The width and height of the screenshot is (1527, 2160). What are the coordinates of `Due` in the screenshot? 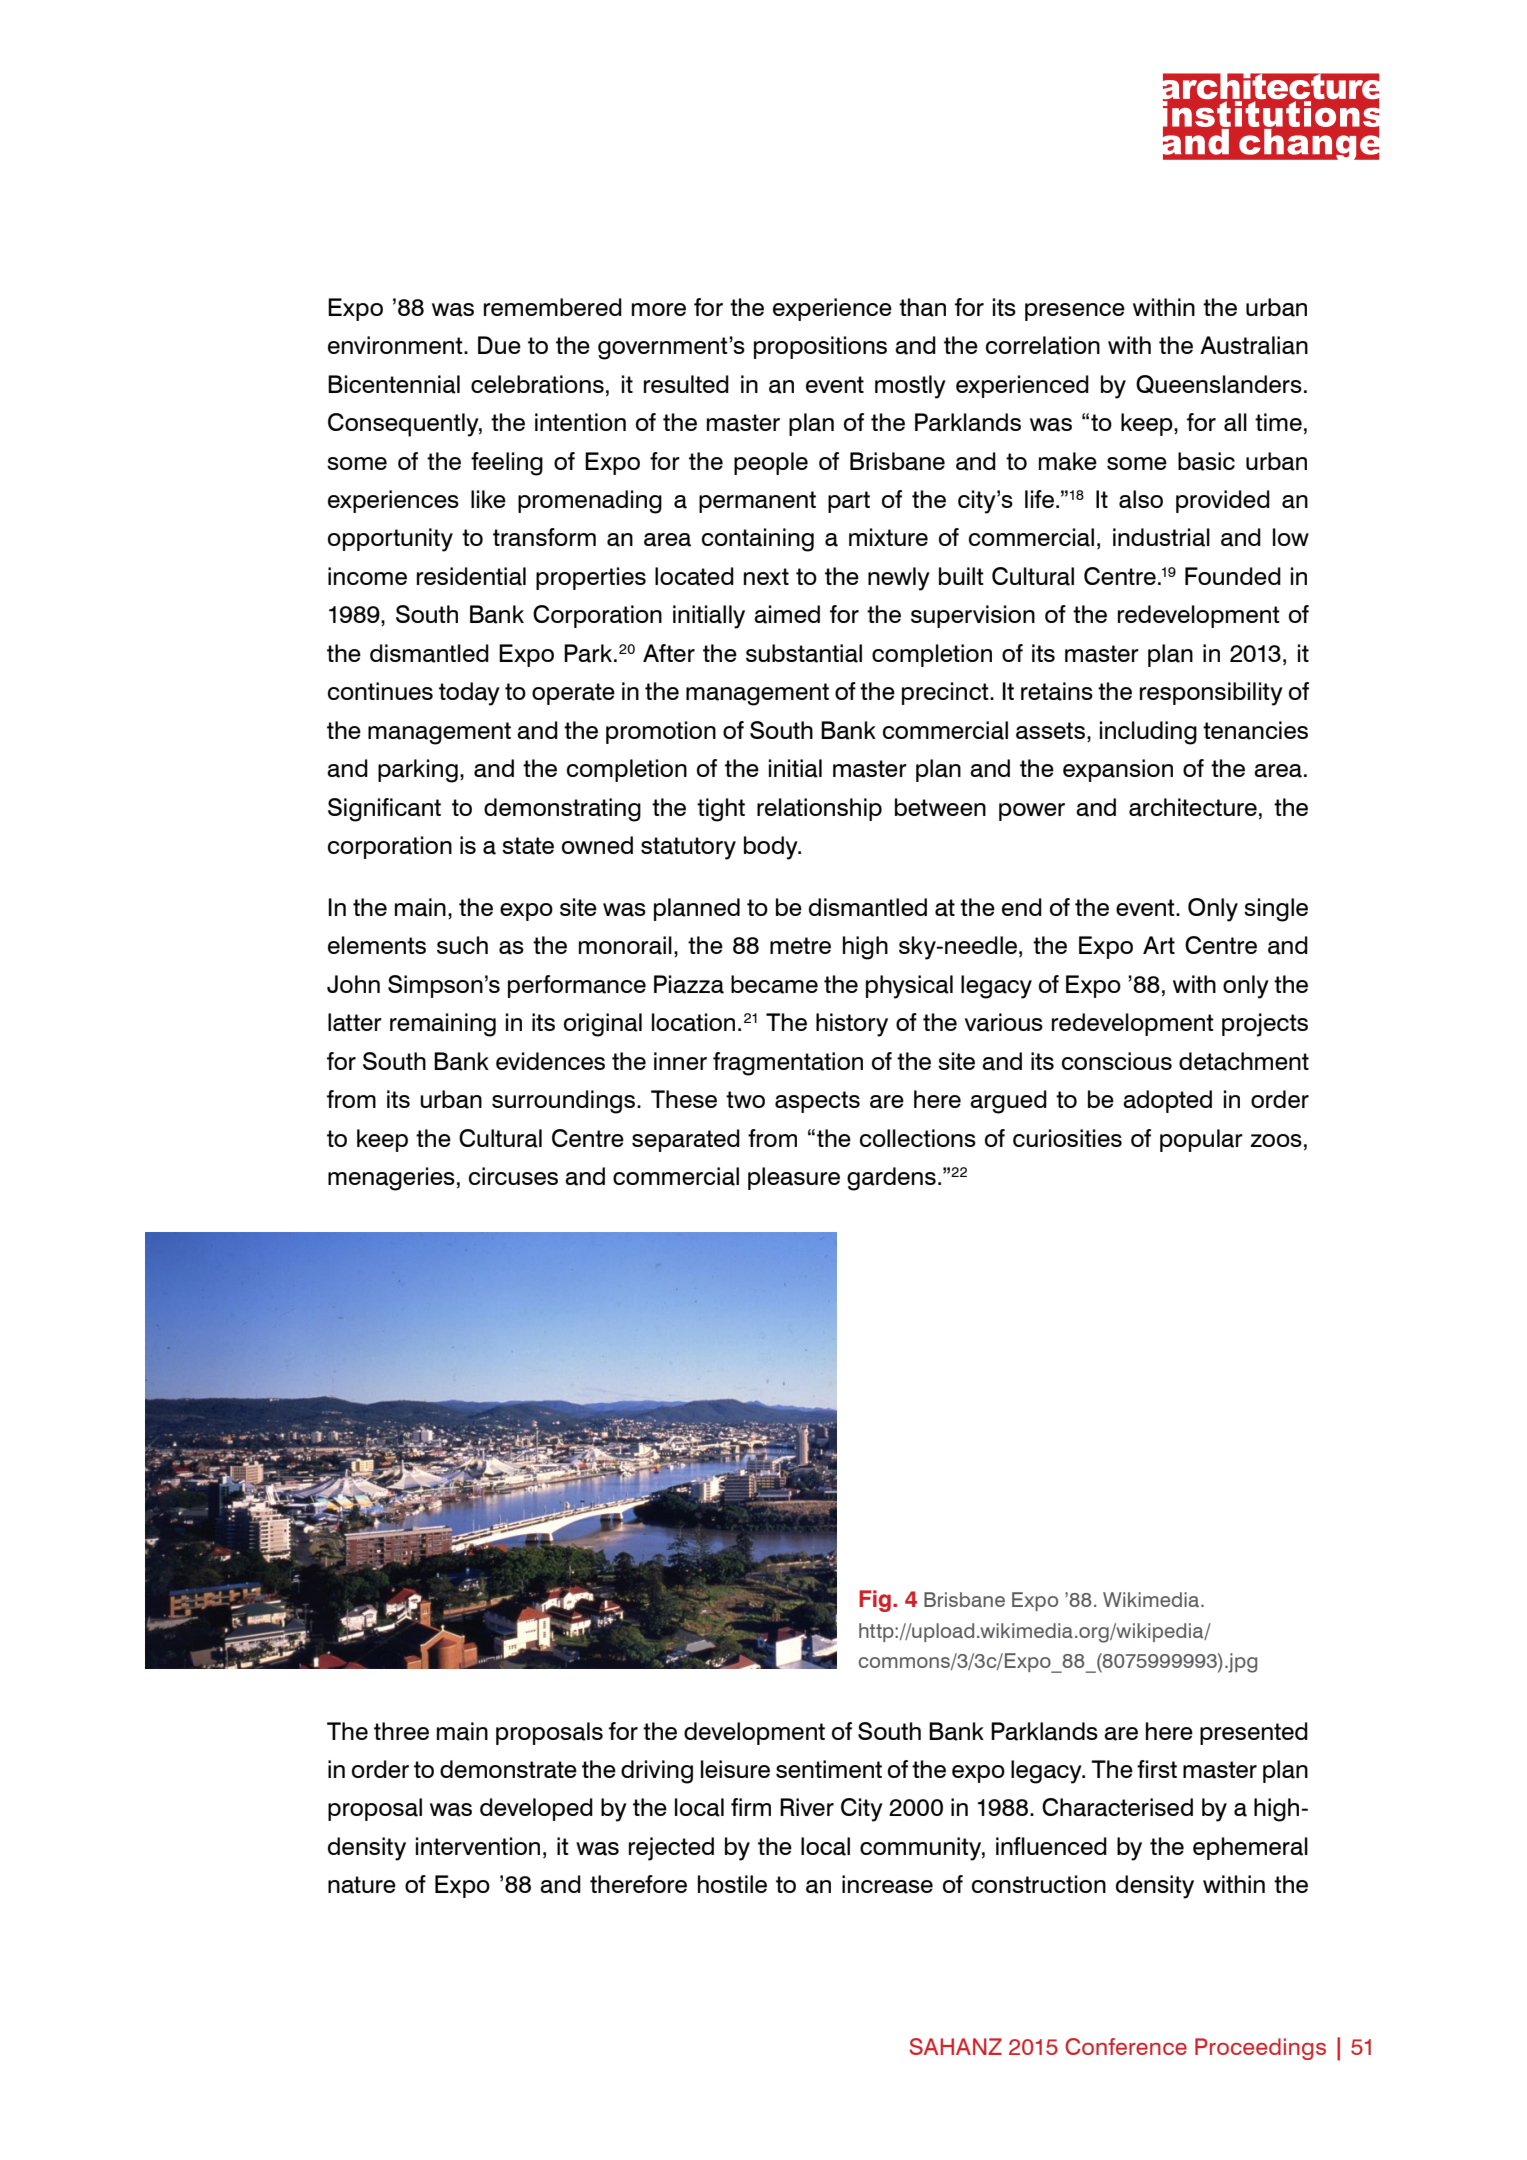 It's located at (499, 345).
